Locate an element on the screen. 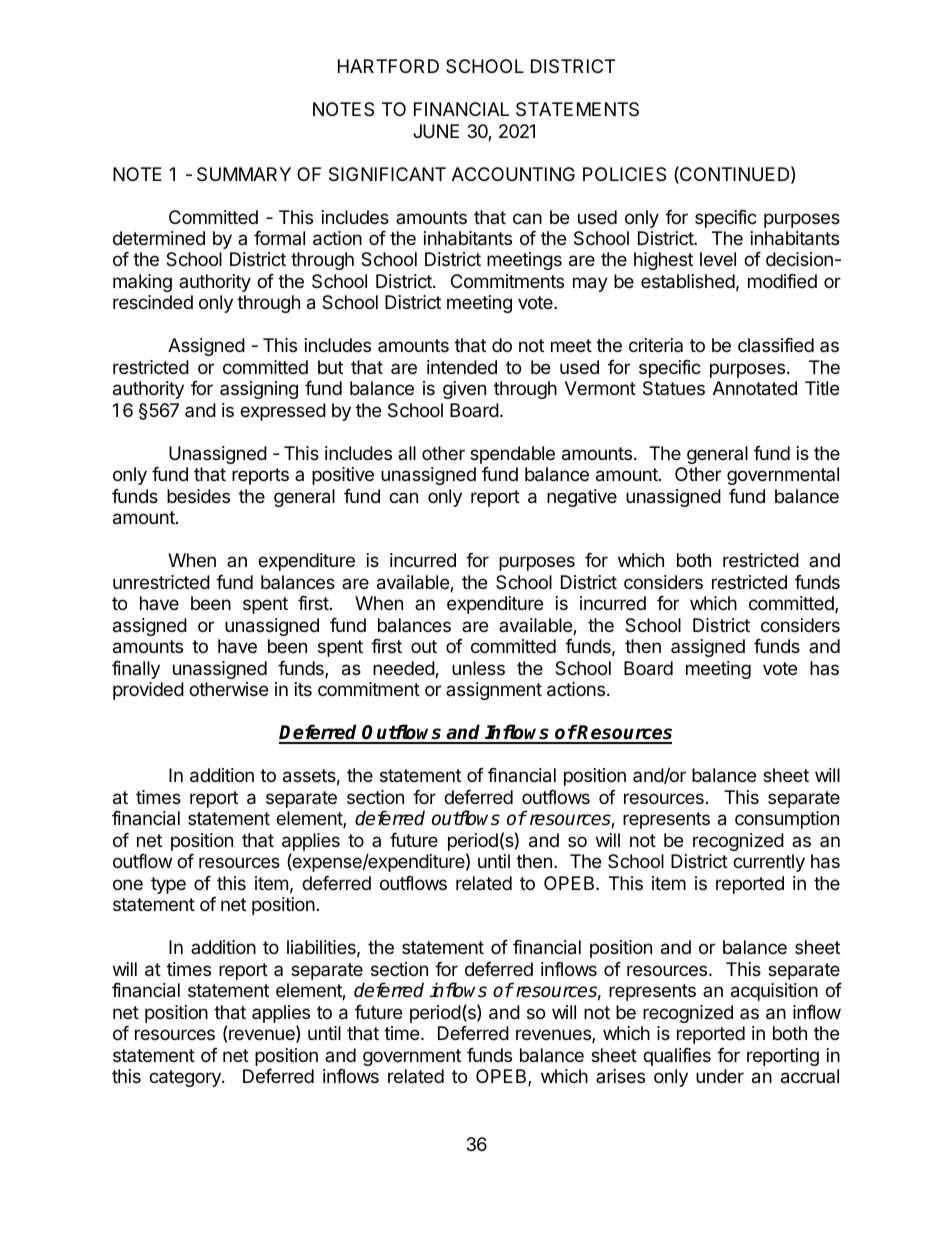  POLICIES is located at coordinates (624, 174).
